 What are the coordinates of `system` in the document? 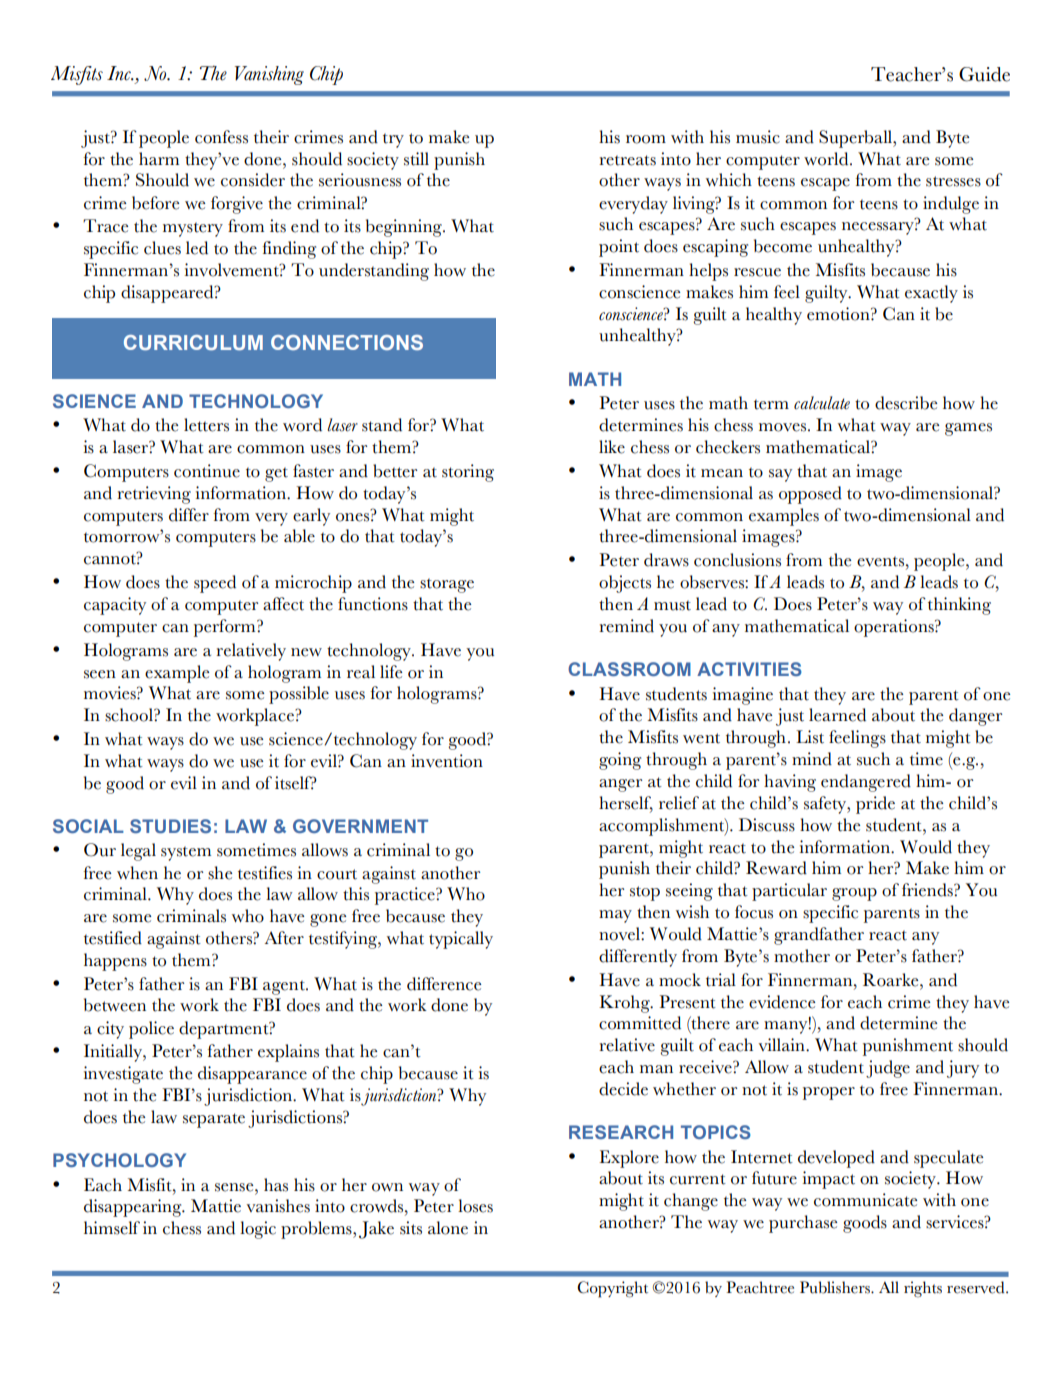 It's located at (186, 853).
